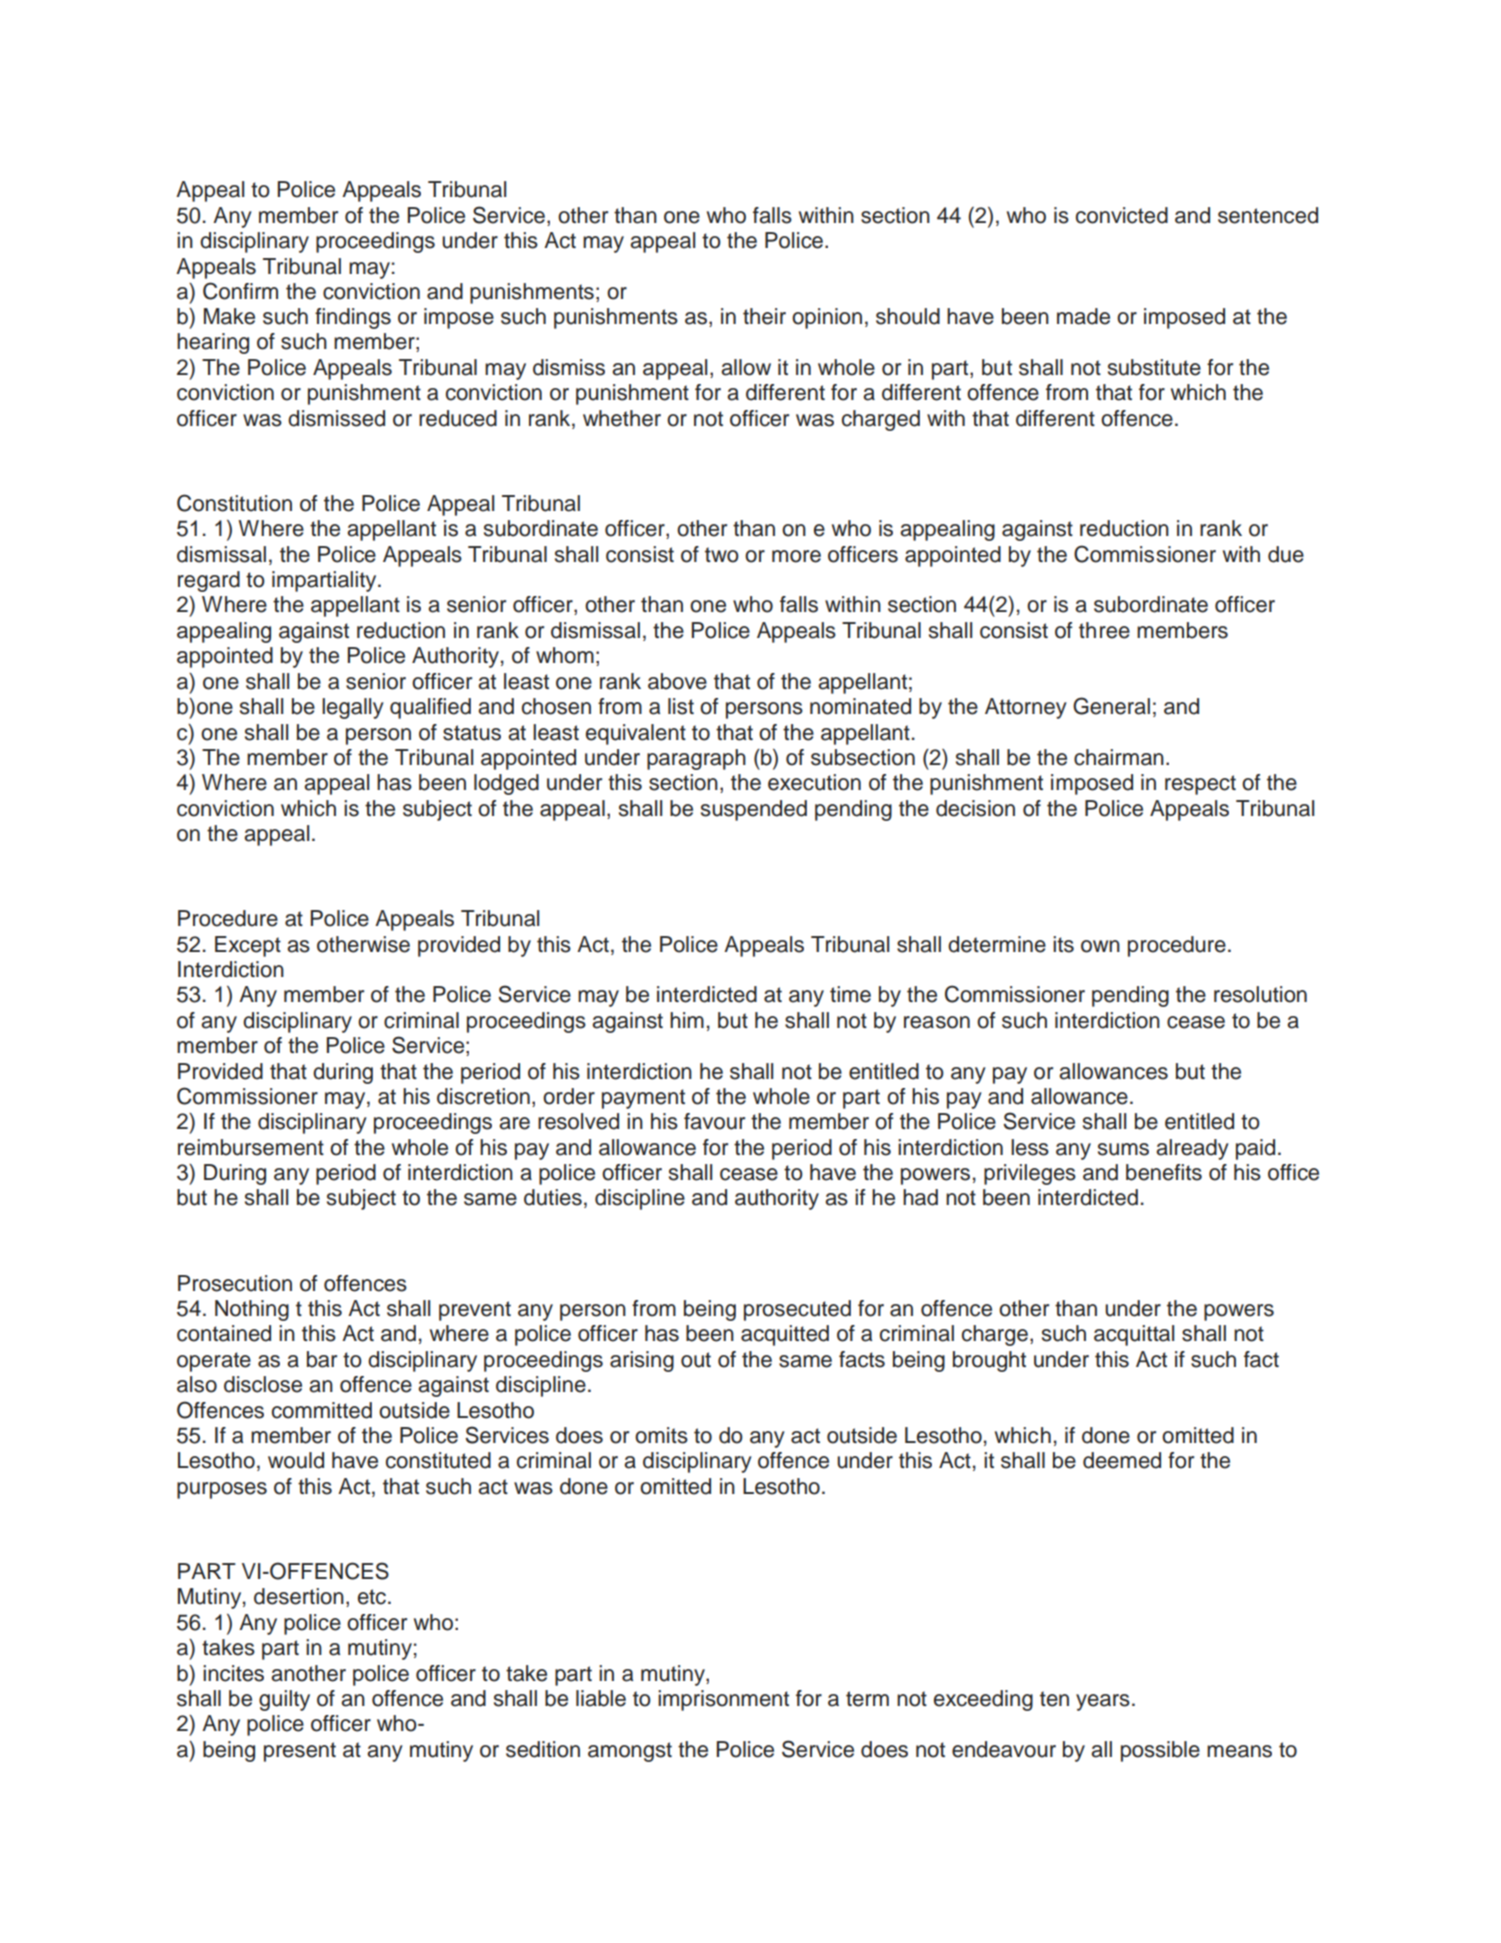 This screenshot has width=1501, height=1943. Describe the element at coordinates (764, 316) in the screenshot. I see `their` at that location.
